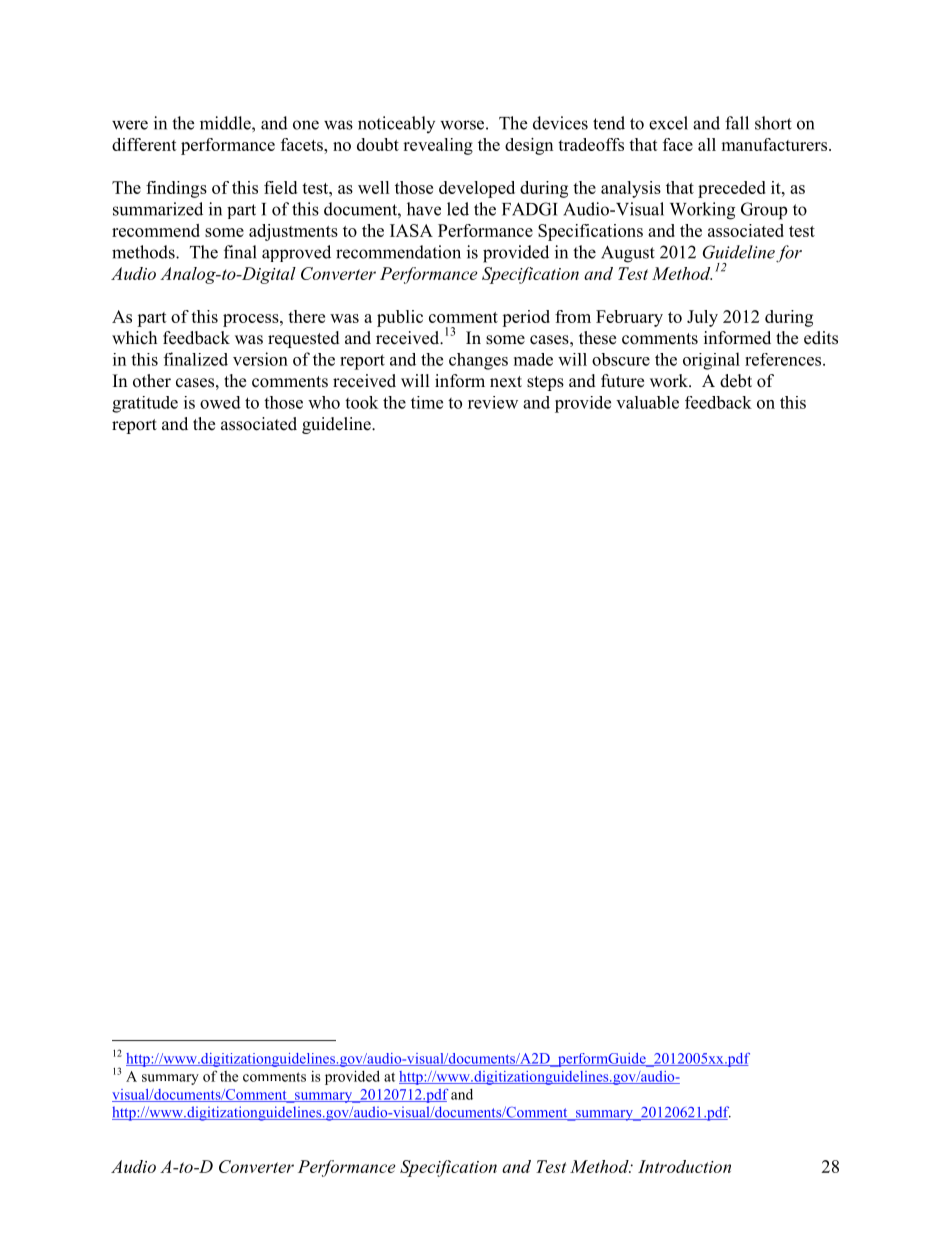 The image size is (952, 1233). I want to click on manufacturers, so click(775, 144).
